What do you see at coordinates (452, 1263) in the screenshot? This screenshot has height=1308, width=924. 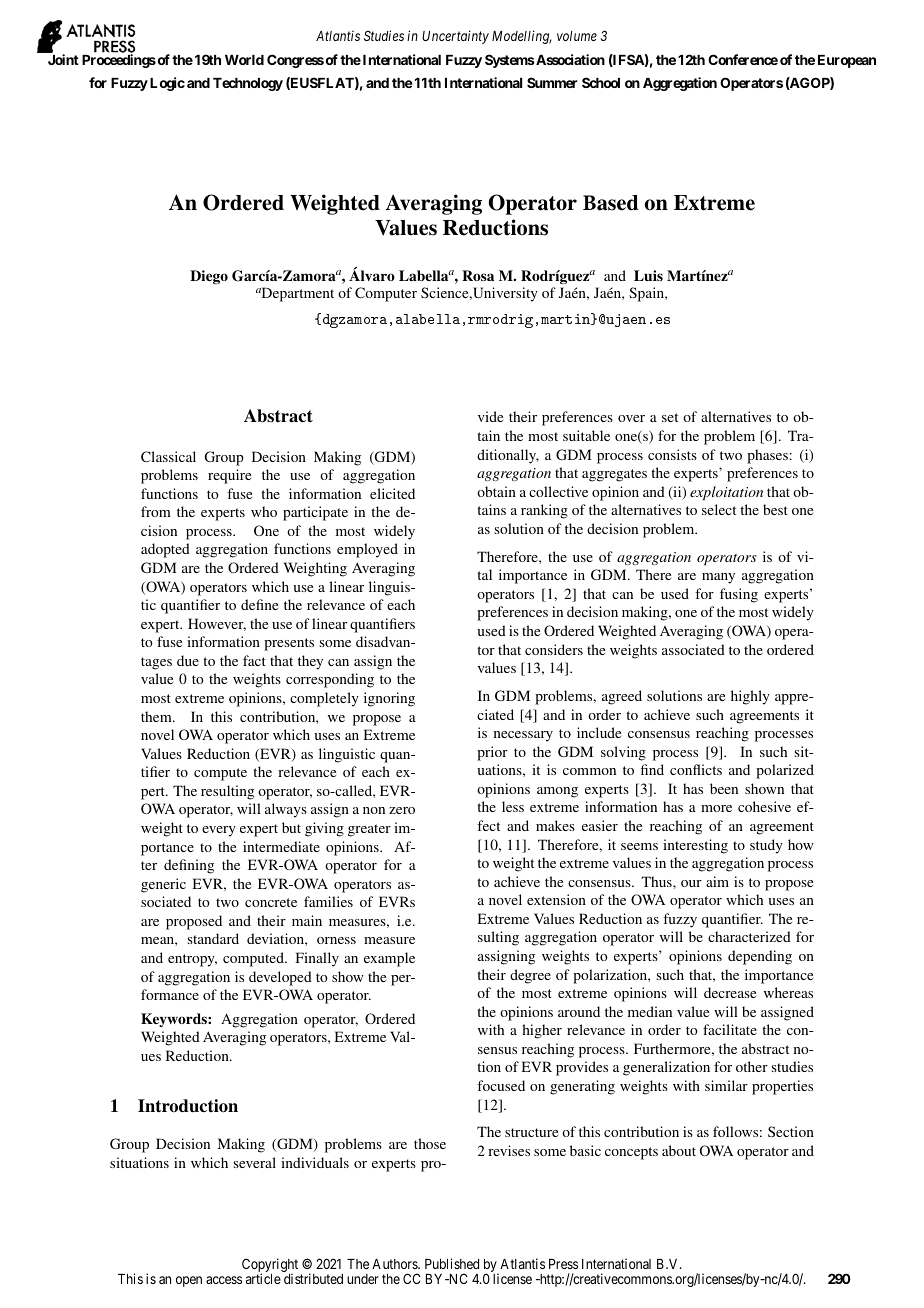 I see `Published` at bounding box center [452, 1263].
